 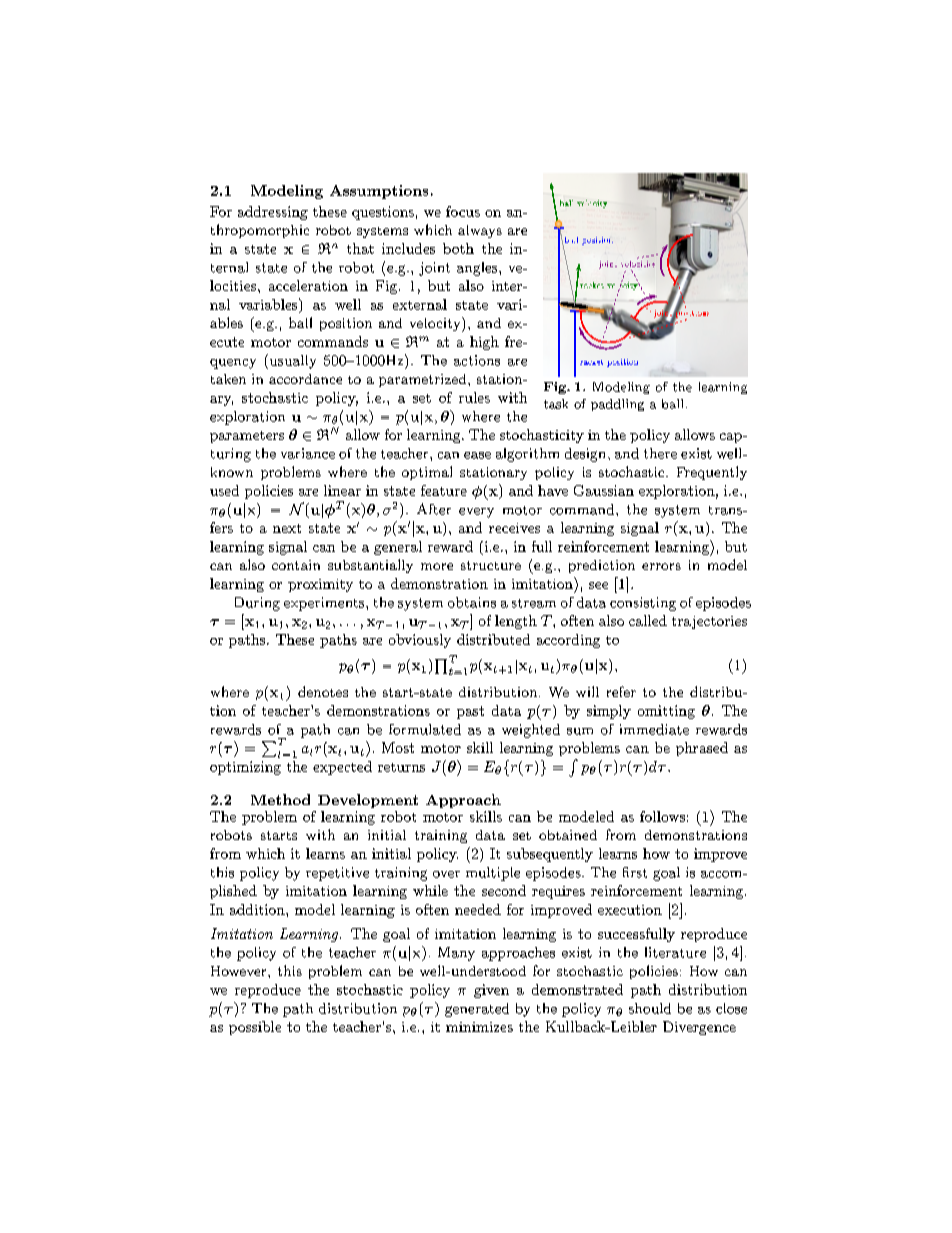 What do you see at coordinates (273, 213) in the screenshot?
I see `addressing` at bounding box center [273, 213].
